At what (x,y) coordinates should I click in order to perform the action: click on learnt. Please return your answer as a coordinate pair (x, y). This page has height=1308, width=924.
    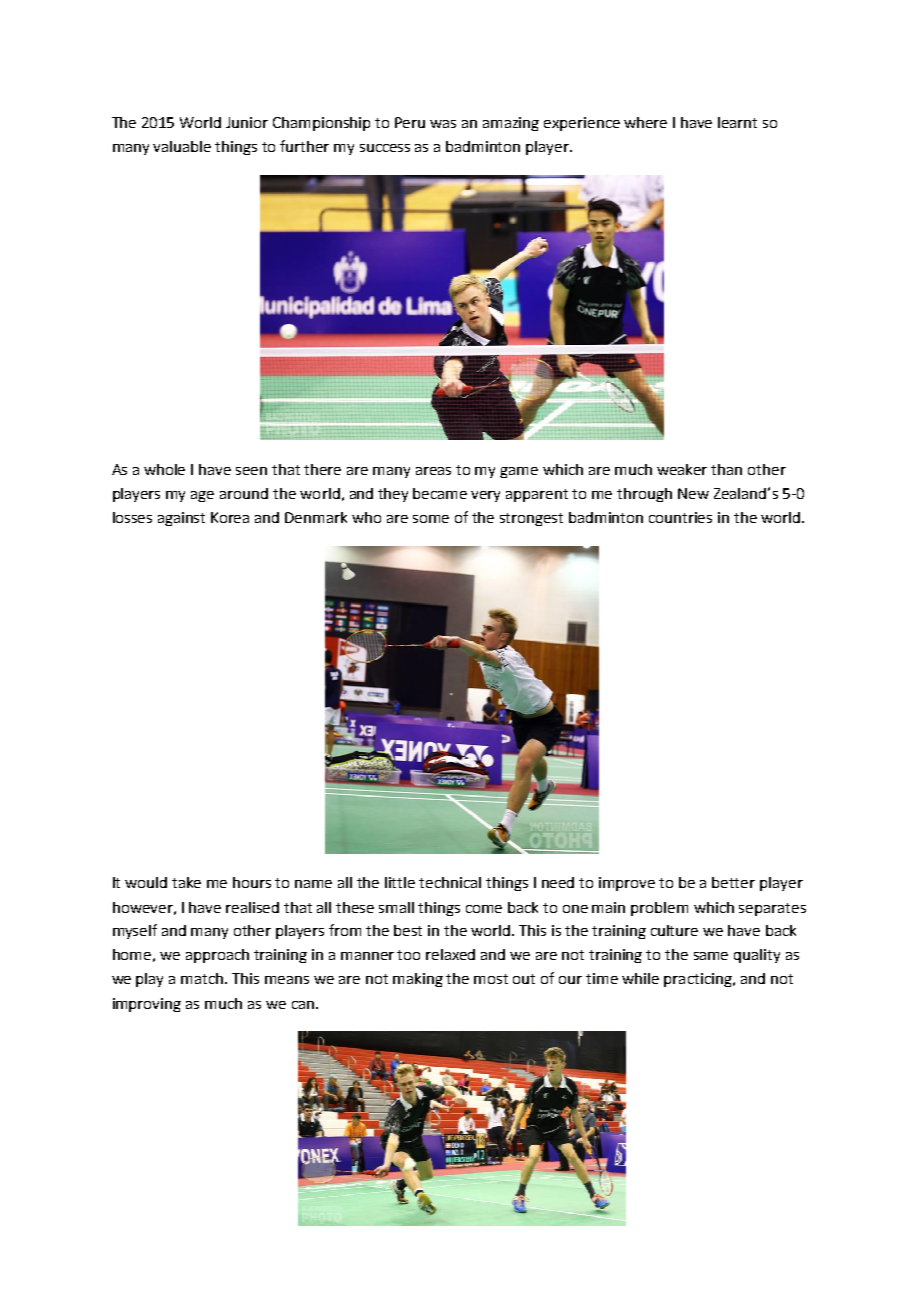
    Looking at the image, I should click on (737, 122).
